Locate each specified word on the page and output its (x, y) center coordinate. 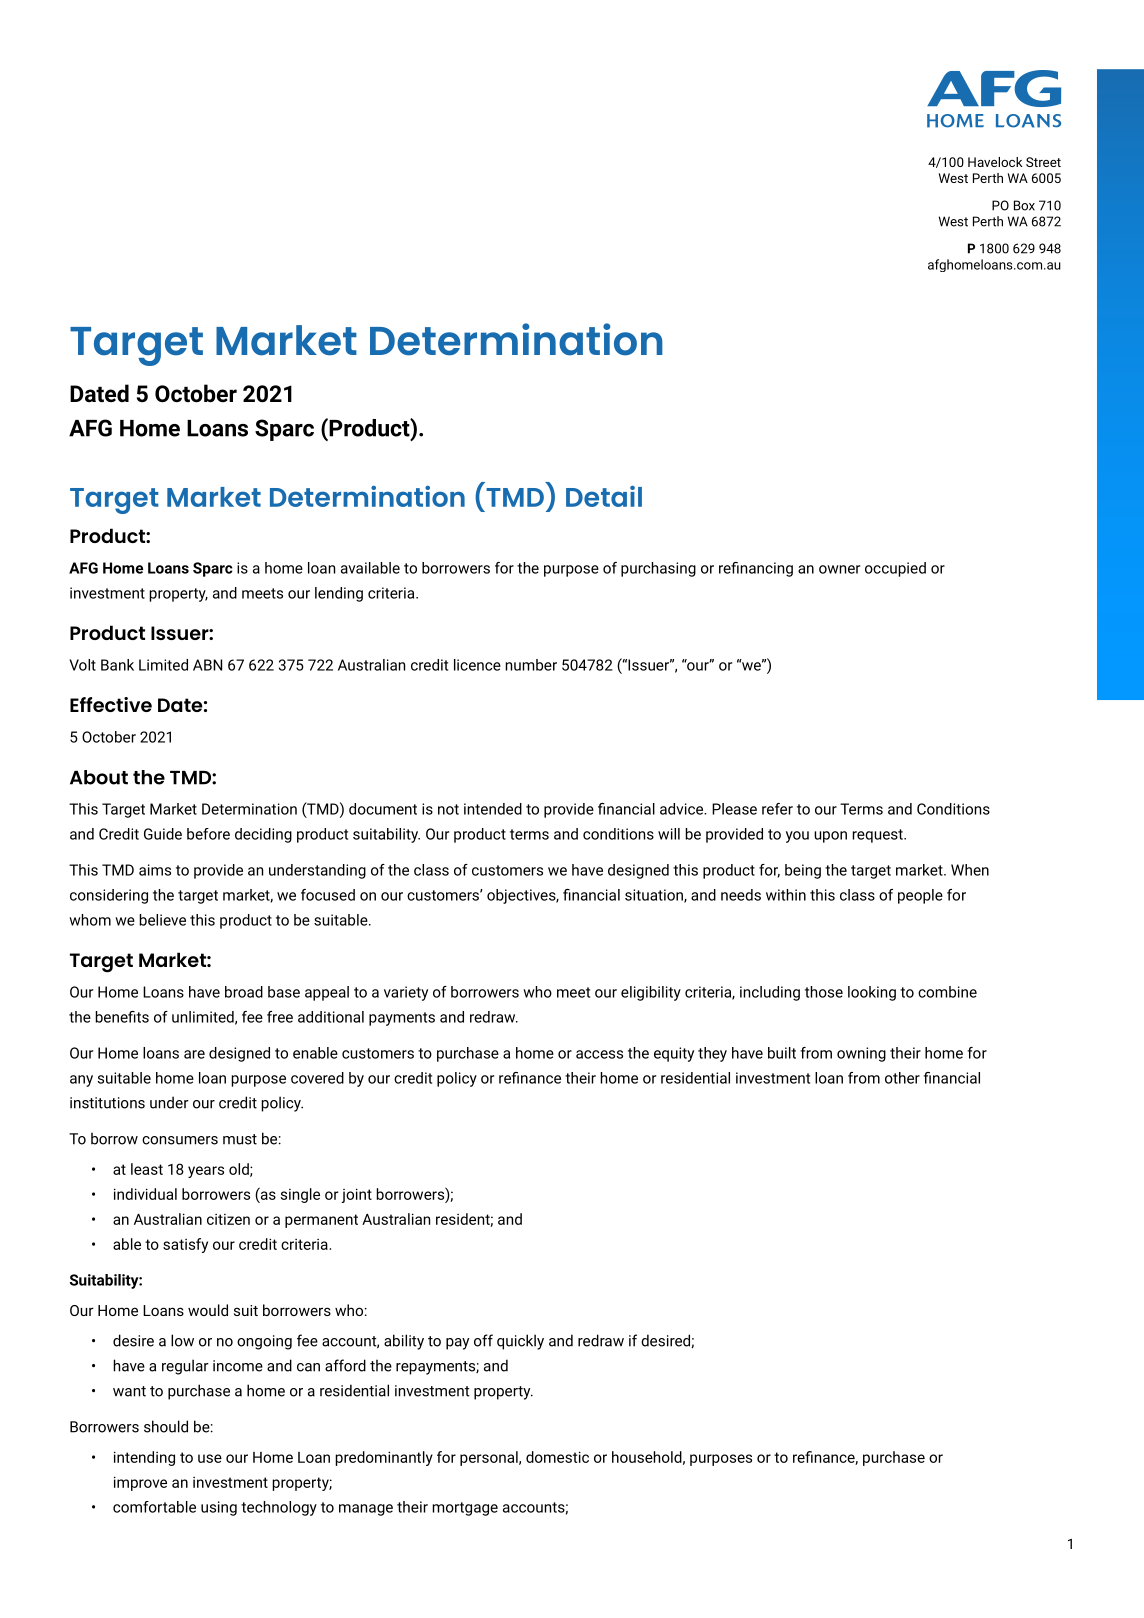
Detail (604, 496)
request (878, 836)
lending (339, 594)
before (208, 834)
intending (144, 1458)
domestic (557, 1457)
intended (493, 809)
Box (1024, 205)
